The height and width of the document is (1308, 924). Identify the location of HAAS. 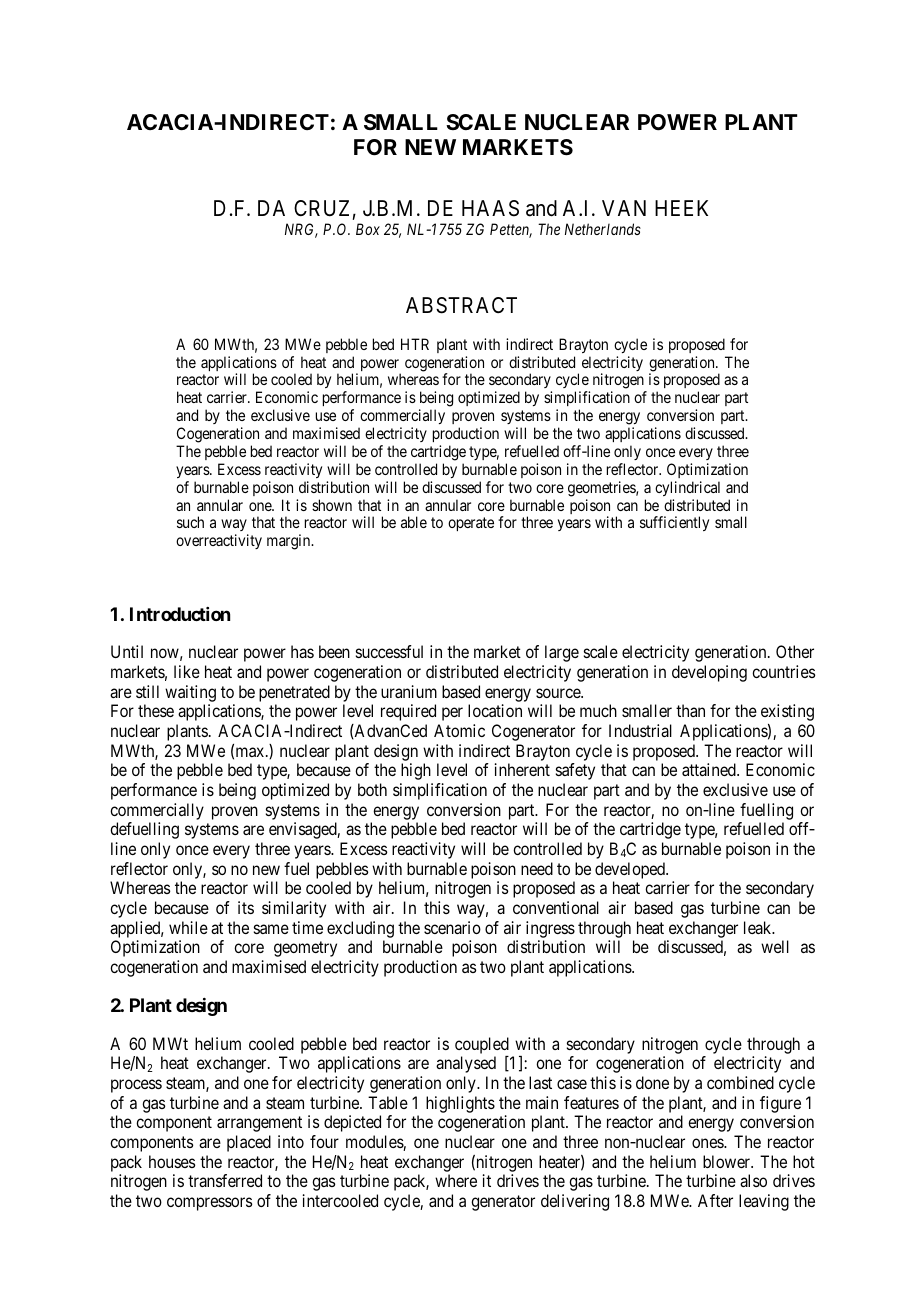
(490, 208).
